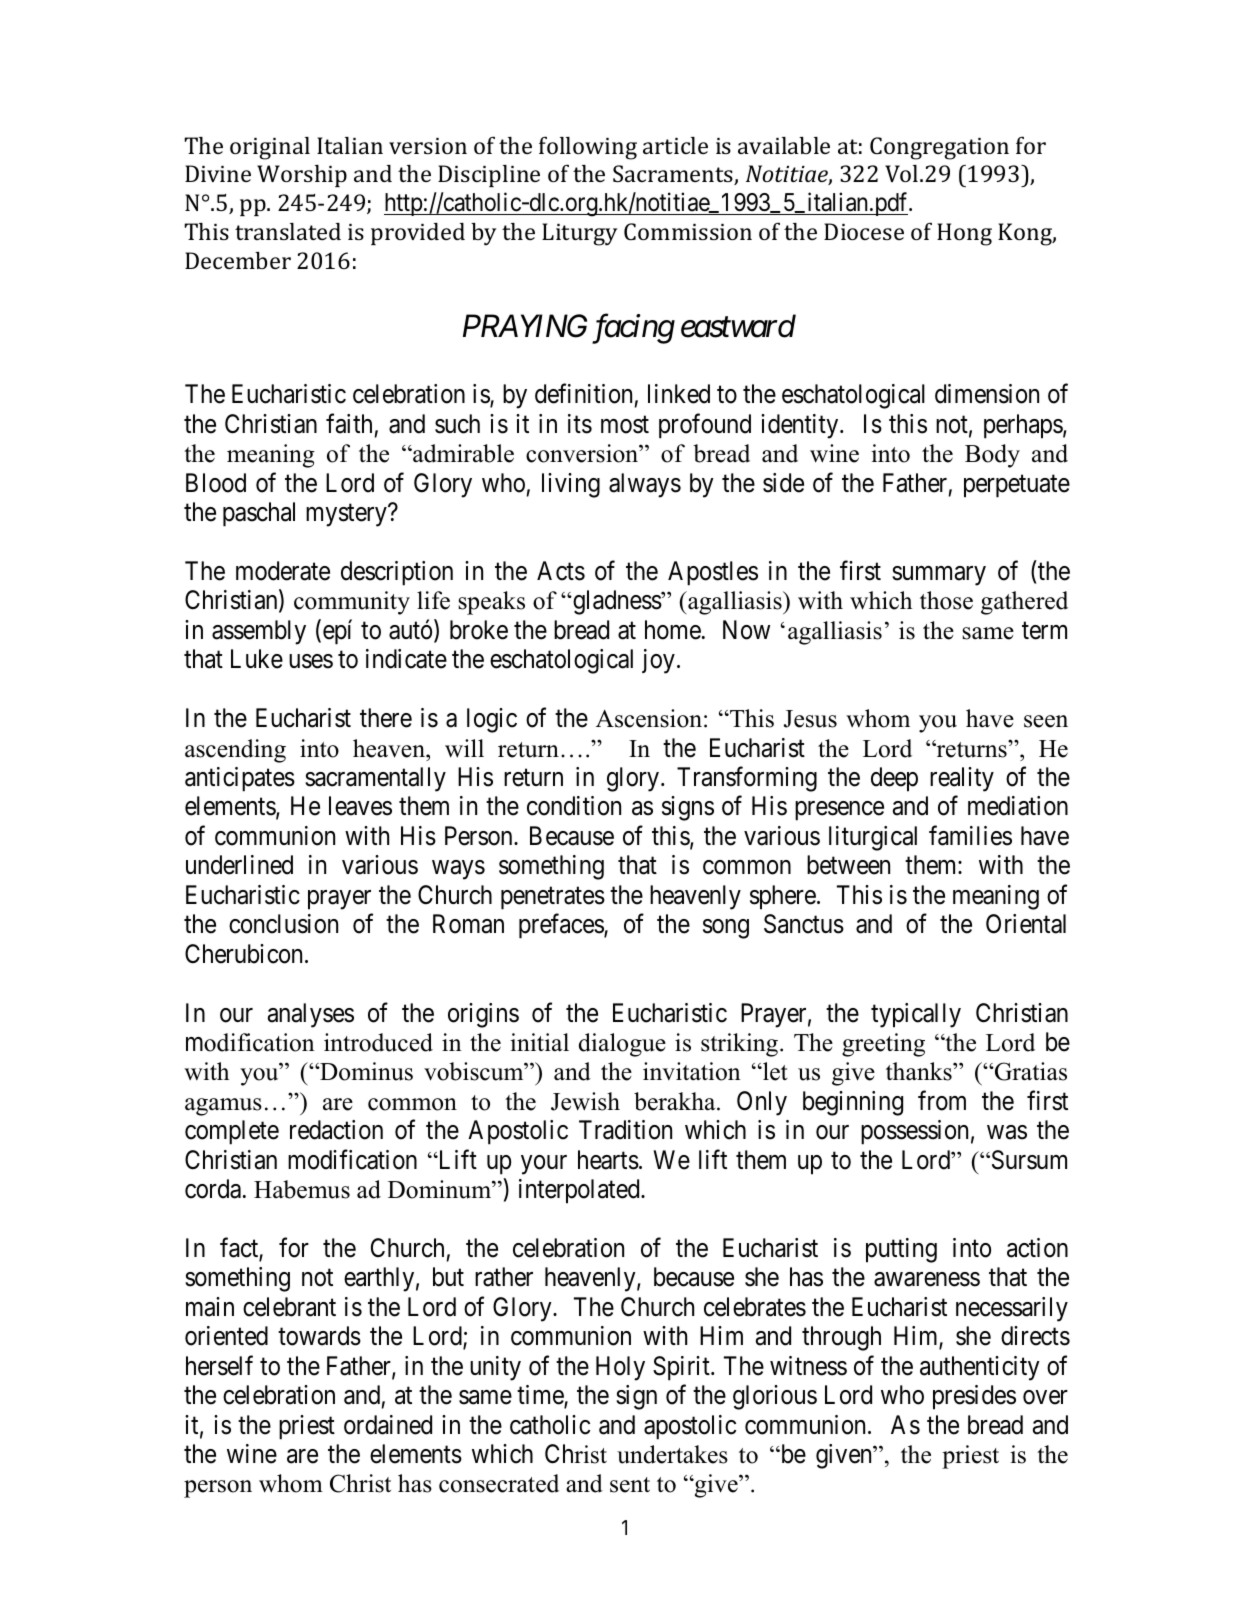  Describe the element at coordinates (970, 835) in the image. I see `families` at that location.
